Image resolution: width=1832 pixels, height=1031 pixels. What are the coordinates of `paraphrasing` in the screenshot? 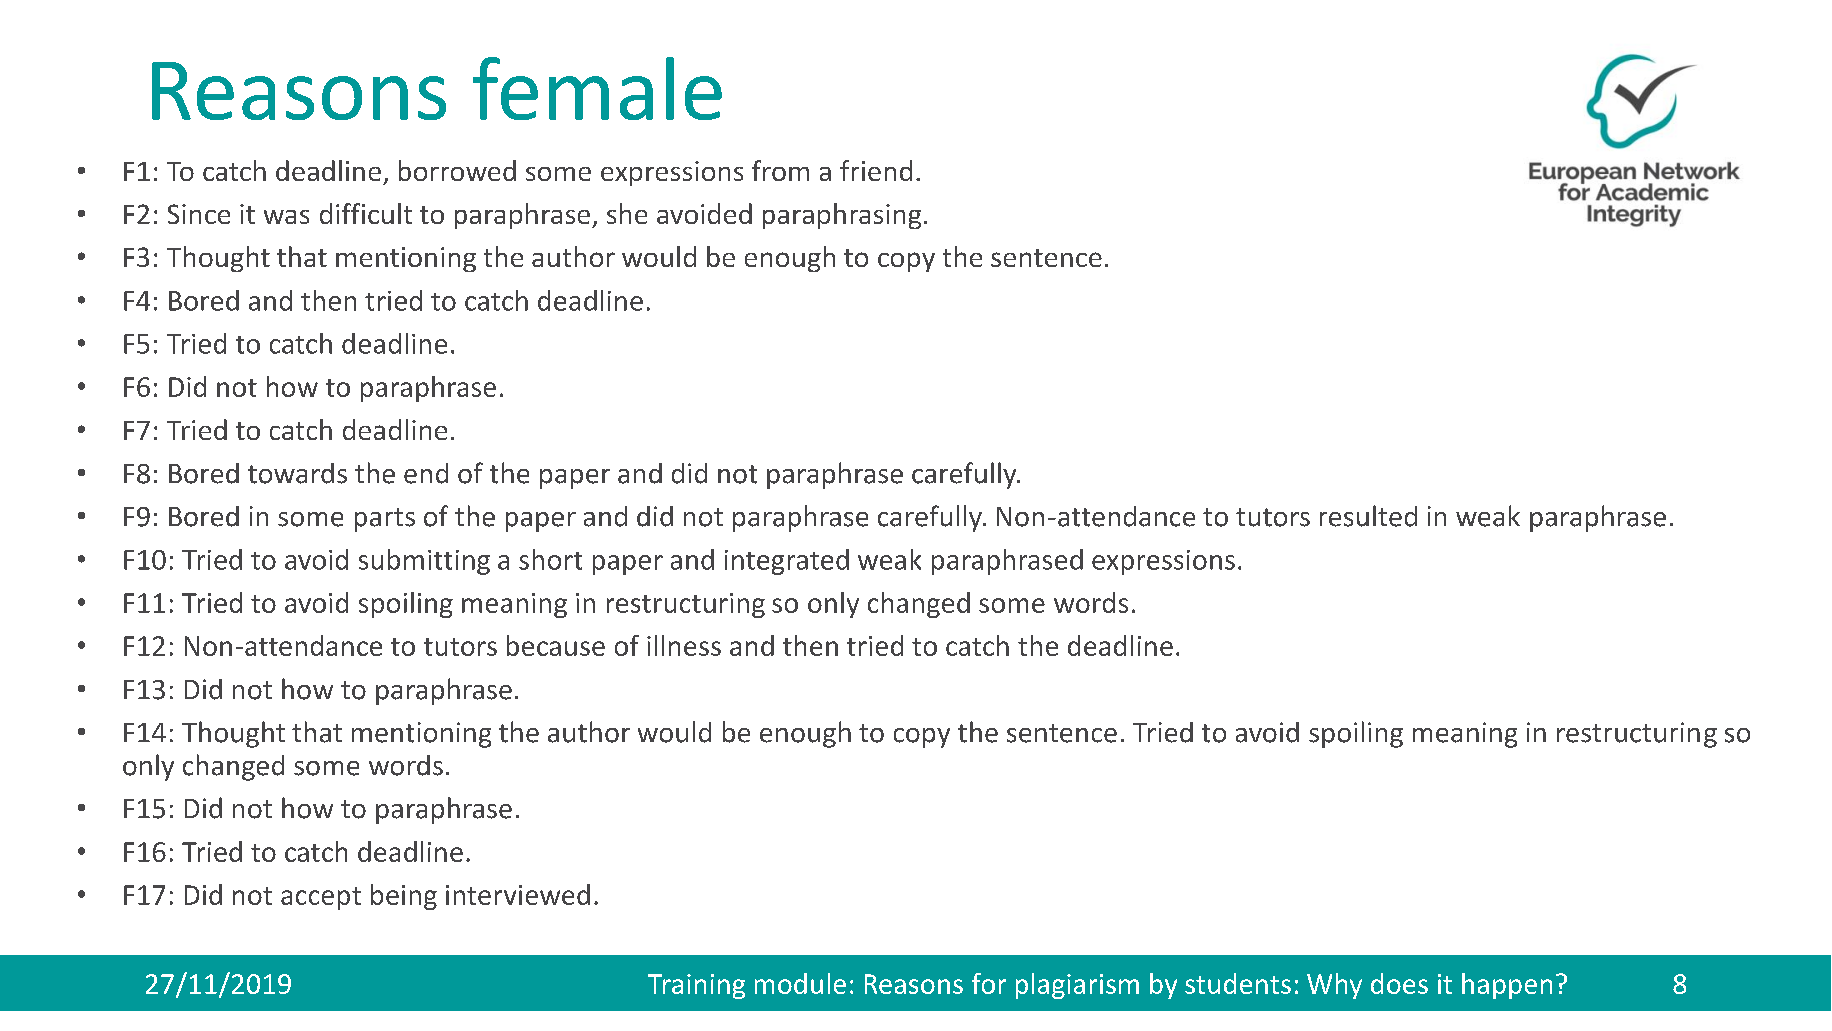 It's located at (842, 216).
